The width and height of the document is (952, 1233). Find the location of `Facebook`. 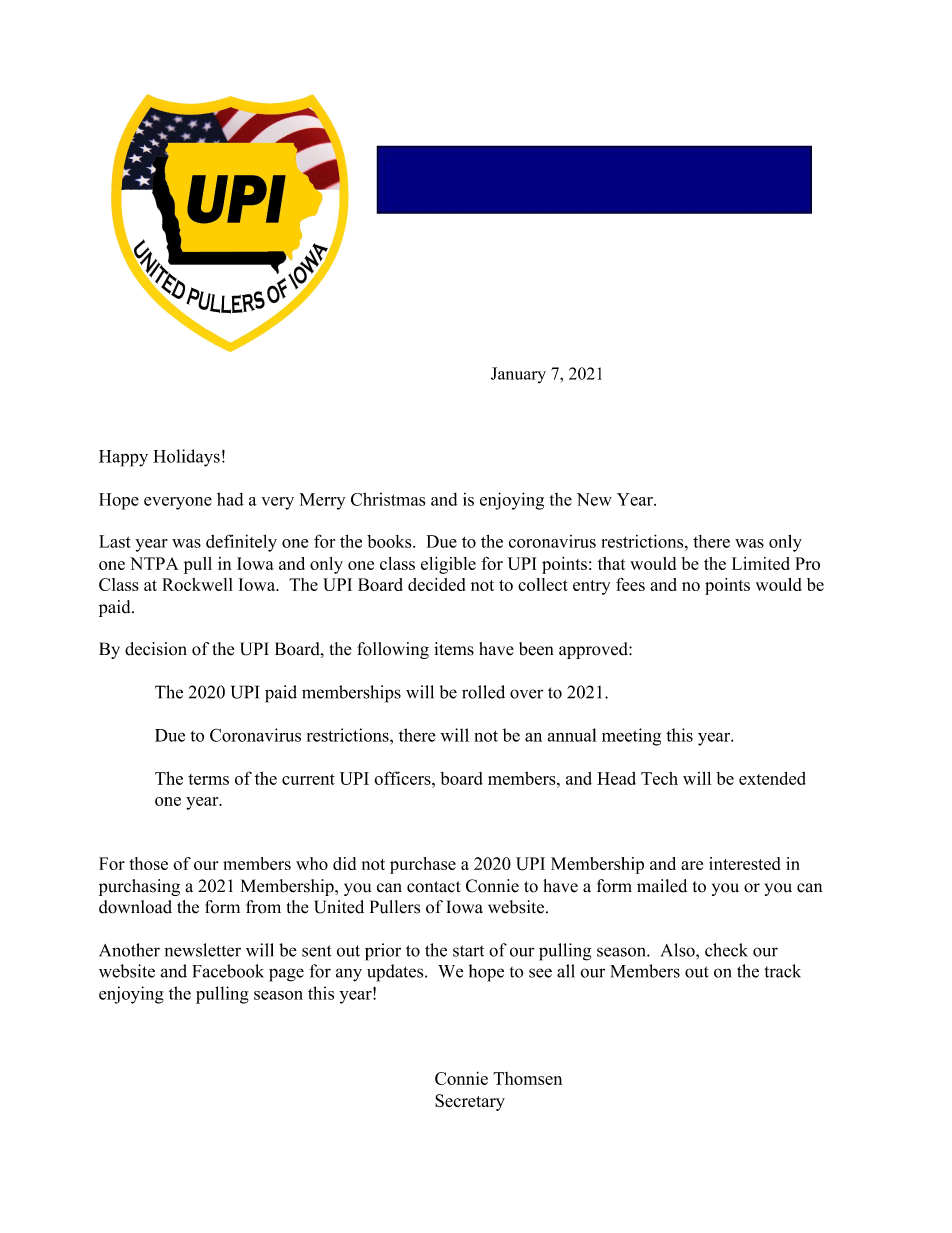

Facebook is located at coordinates (228, 971).
